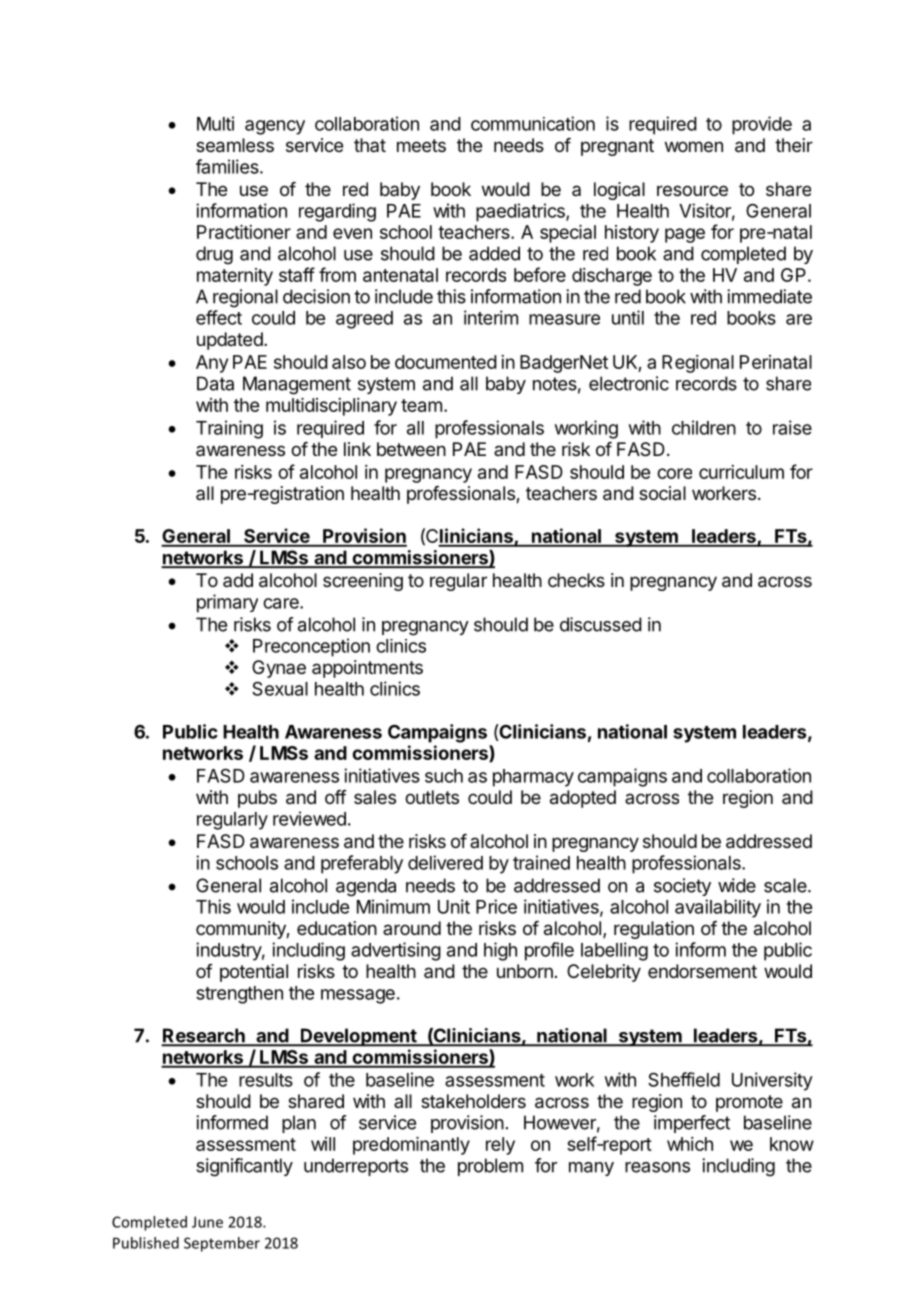 This document has height=1308, width=924. I want to click on families, so click(228, 166).
